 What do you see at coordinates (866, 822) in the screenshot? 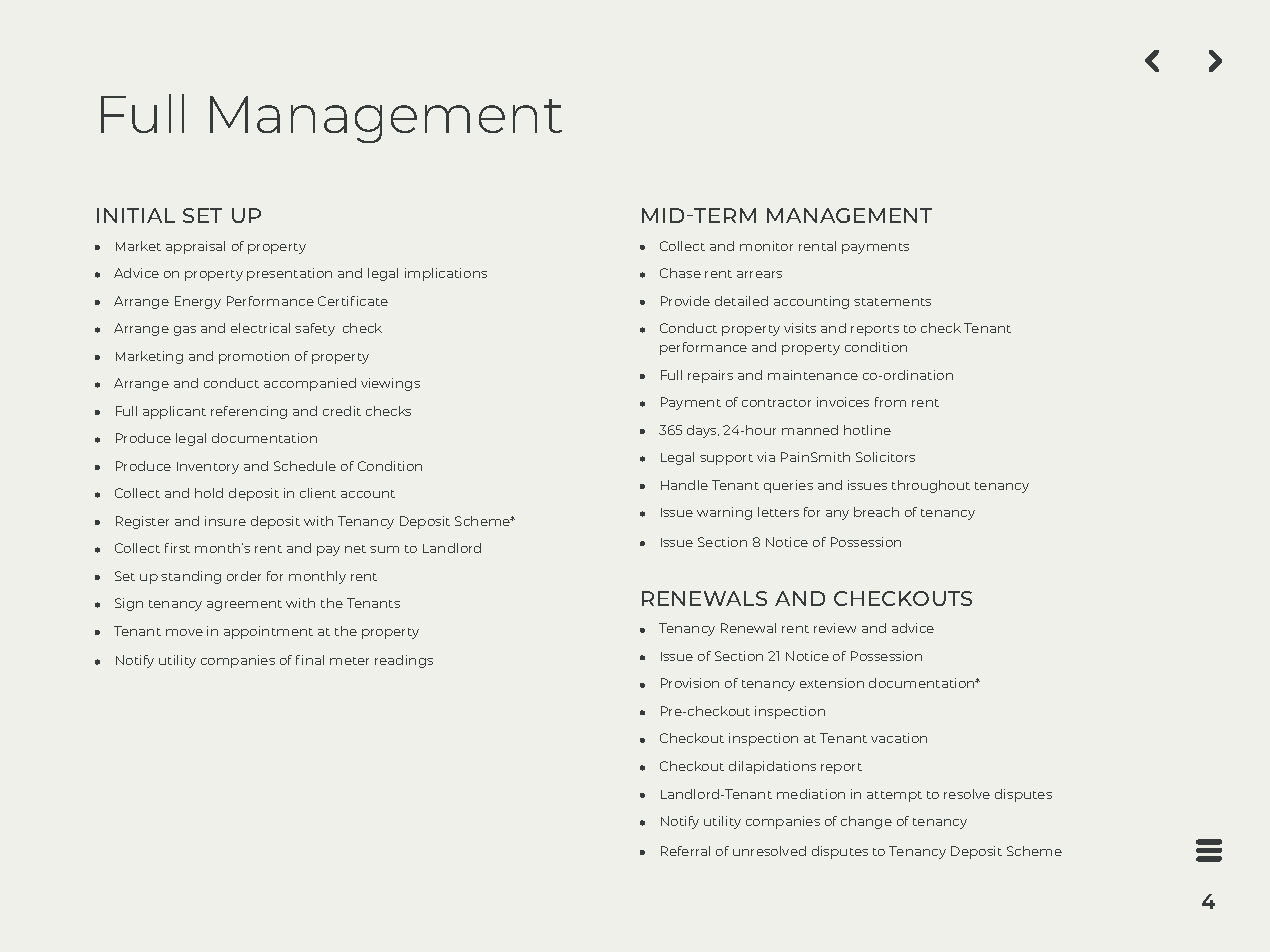
I see `change` at bounding box center [866, 822].
